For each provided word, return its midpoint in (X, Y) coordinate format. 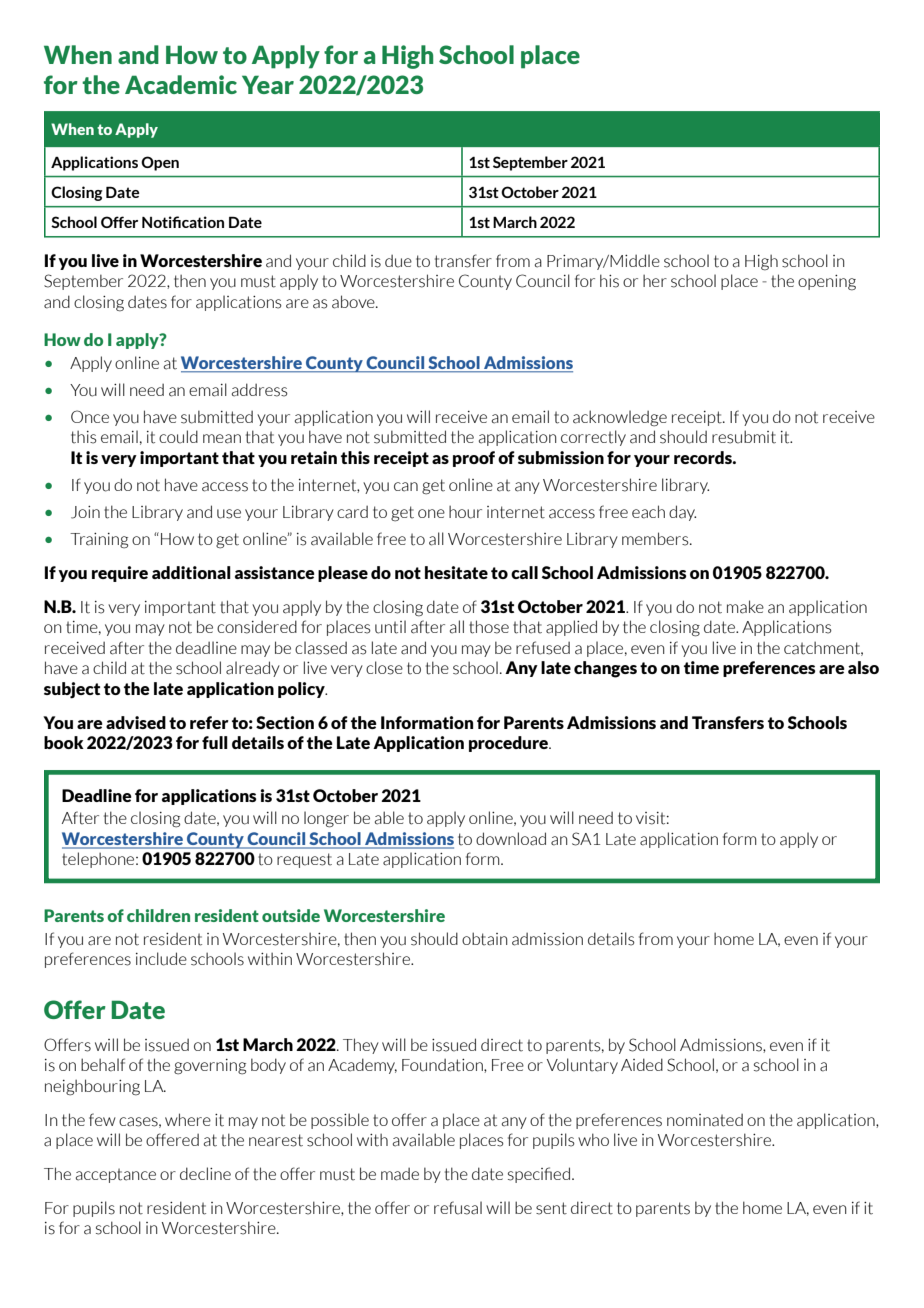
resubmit (744, 437)
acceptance (116, 1175)
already (253, 669)
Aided (642, 1064)
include (161, 959)
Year (268, 84)
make (745, 607)
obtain (484, 939)
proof (474, 459)
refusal (458, 1208)
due (398, 261)
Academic (181, 84)
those (489, 627)
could (178, 437)
